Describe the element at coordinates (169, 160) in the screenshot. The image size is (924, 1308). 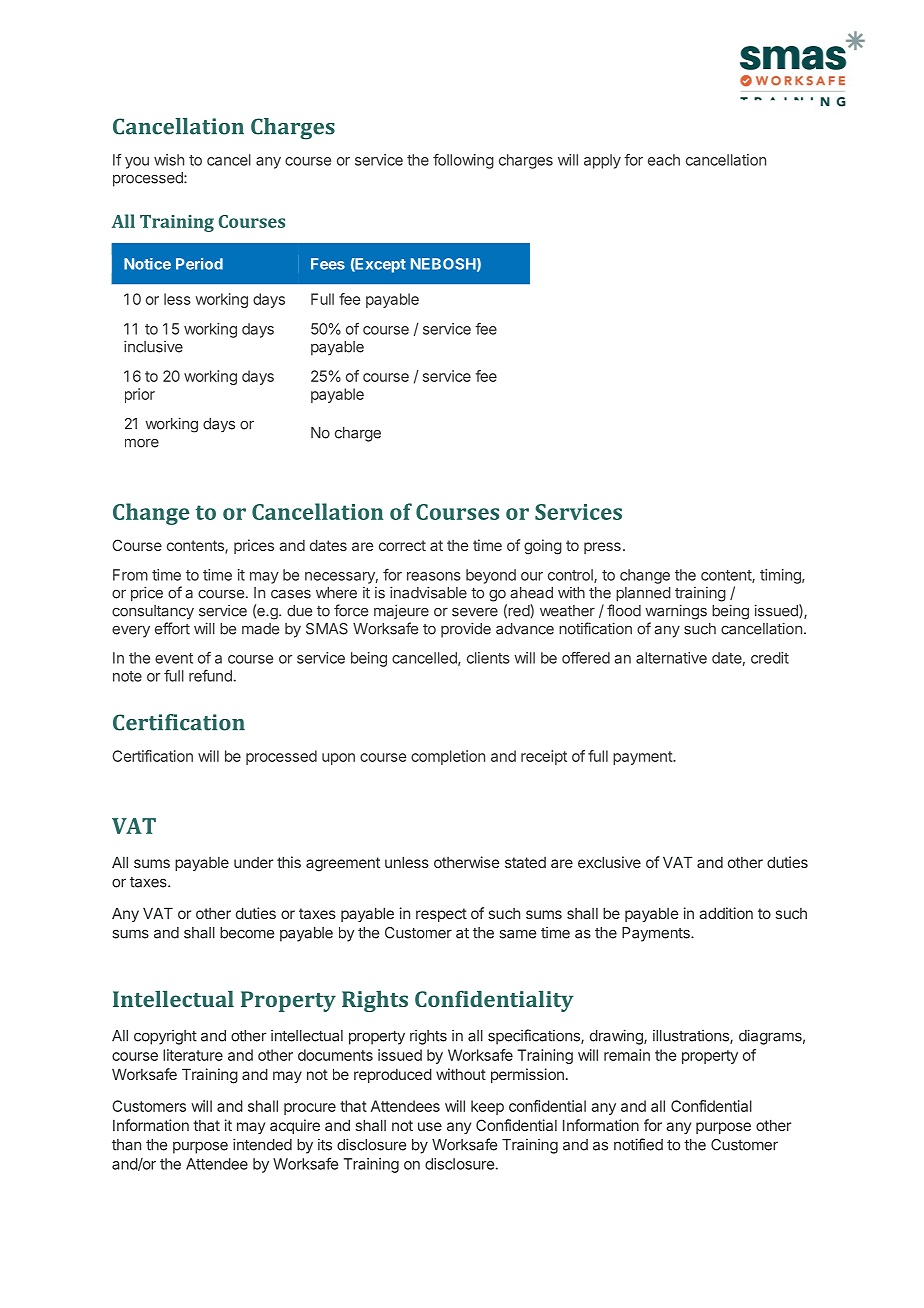
I see `wish` at that location.
